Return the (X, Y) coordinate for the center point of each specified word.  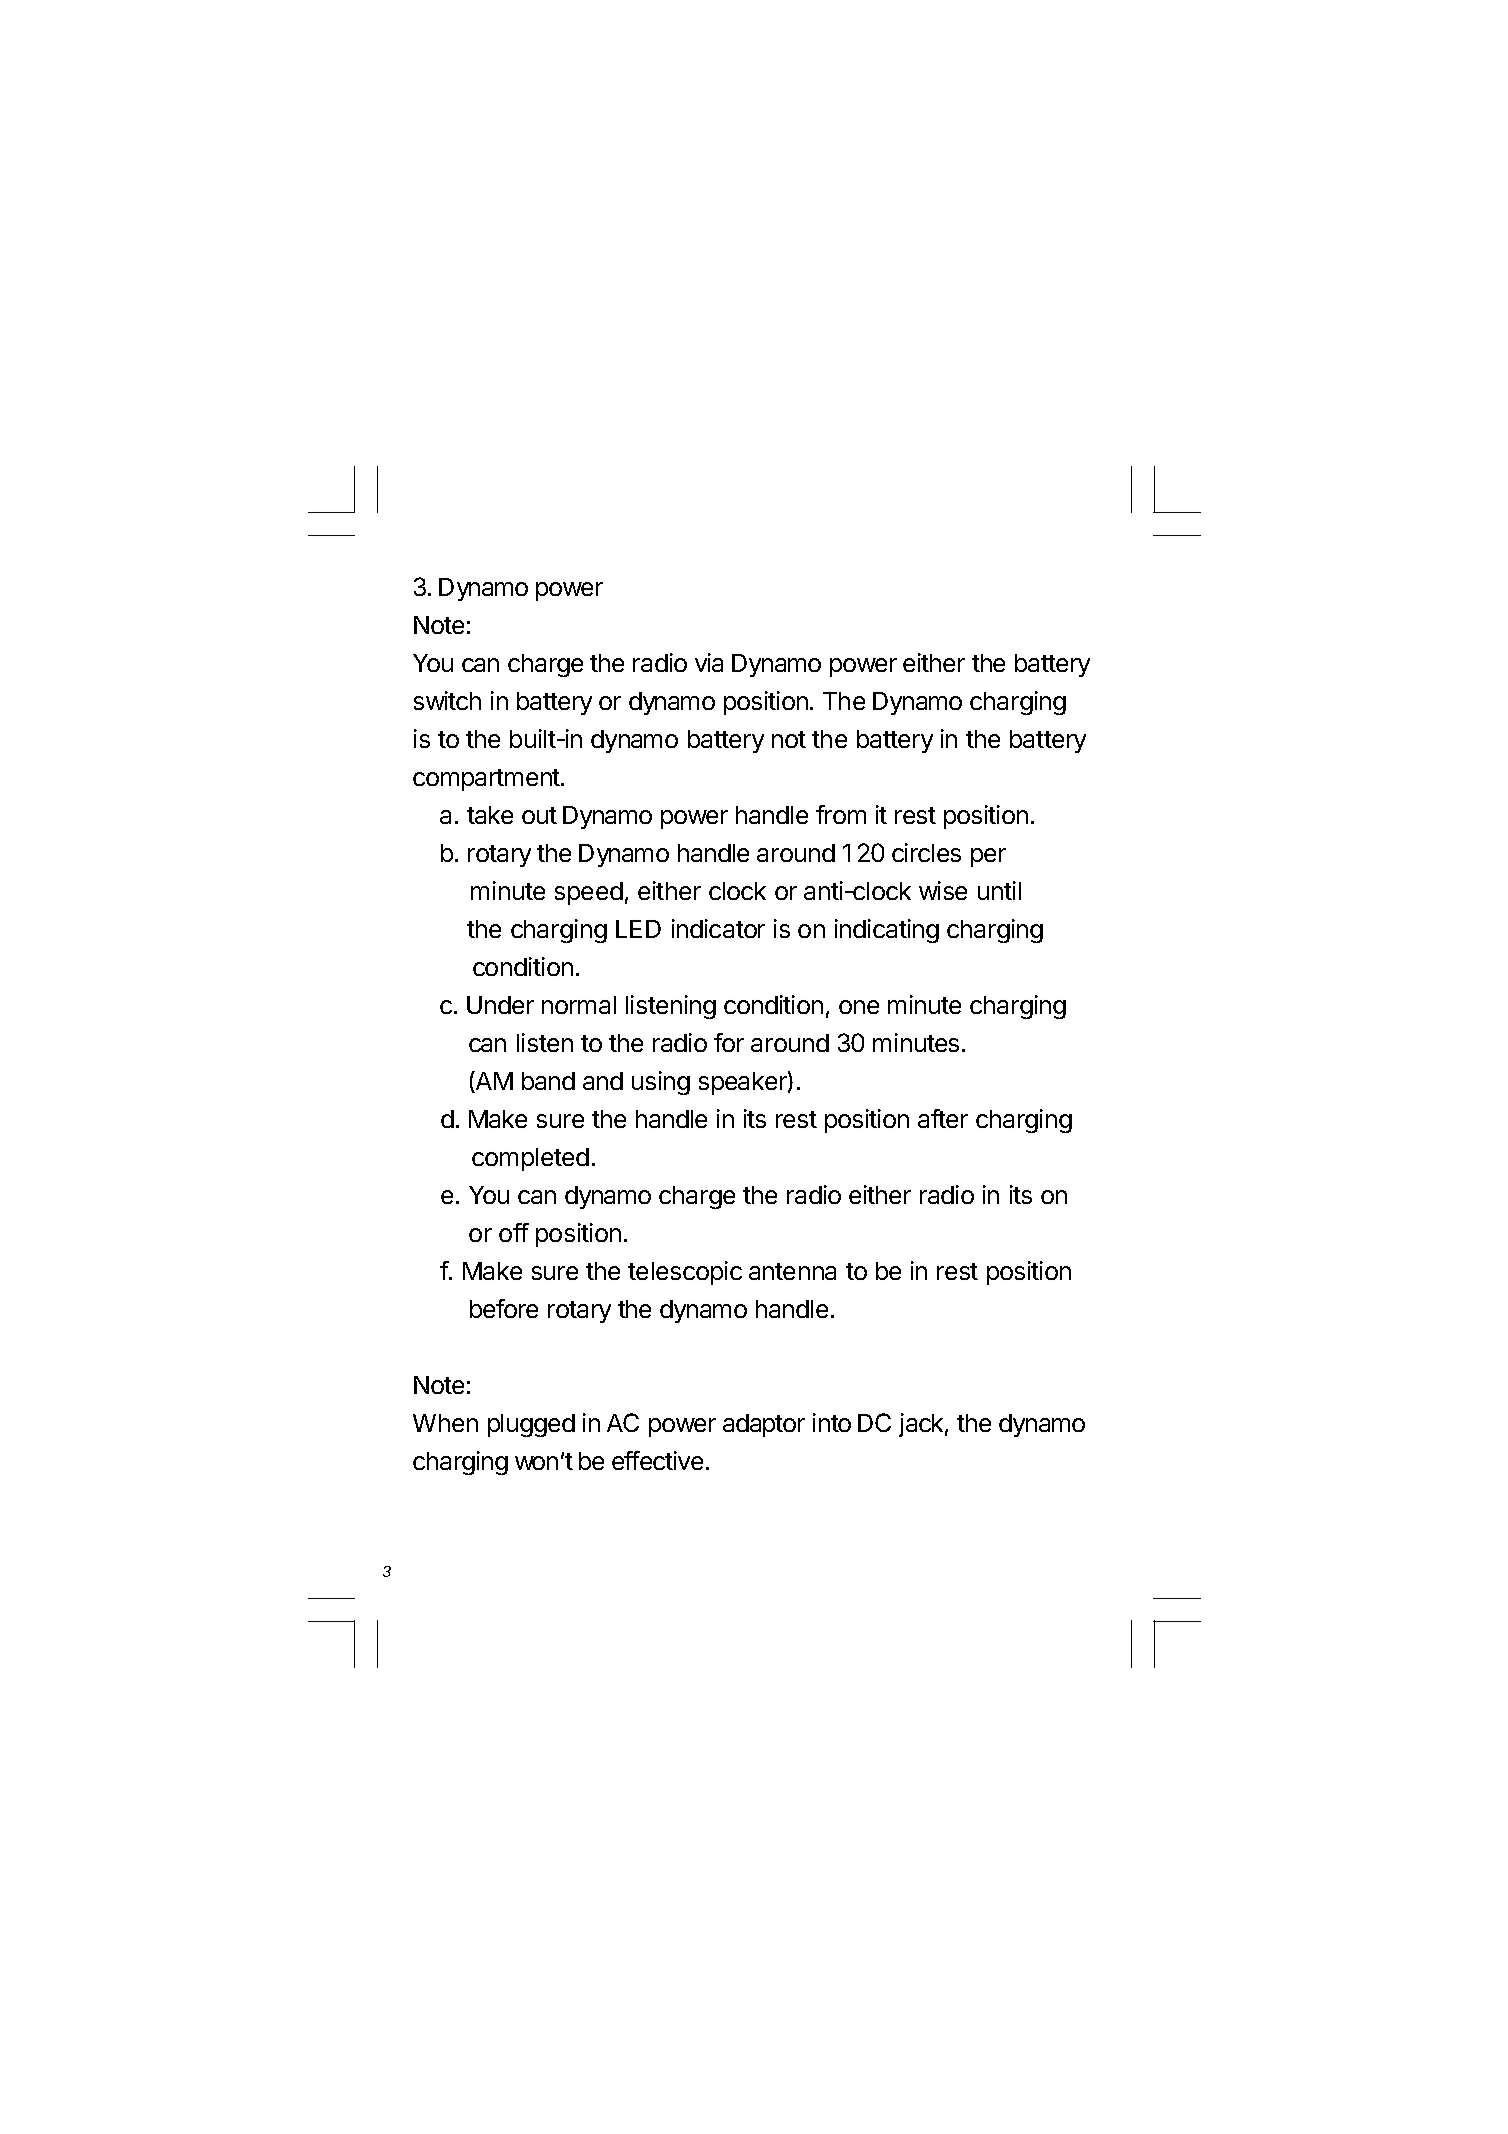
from (841, 814)
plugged (531, 1425)
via (709, 662)
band (548, 1081)
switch (447, 700)
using (661, 1083)
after (943, 1118)
